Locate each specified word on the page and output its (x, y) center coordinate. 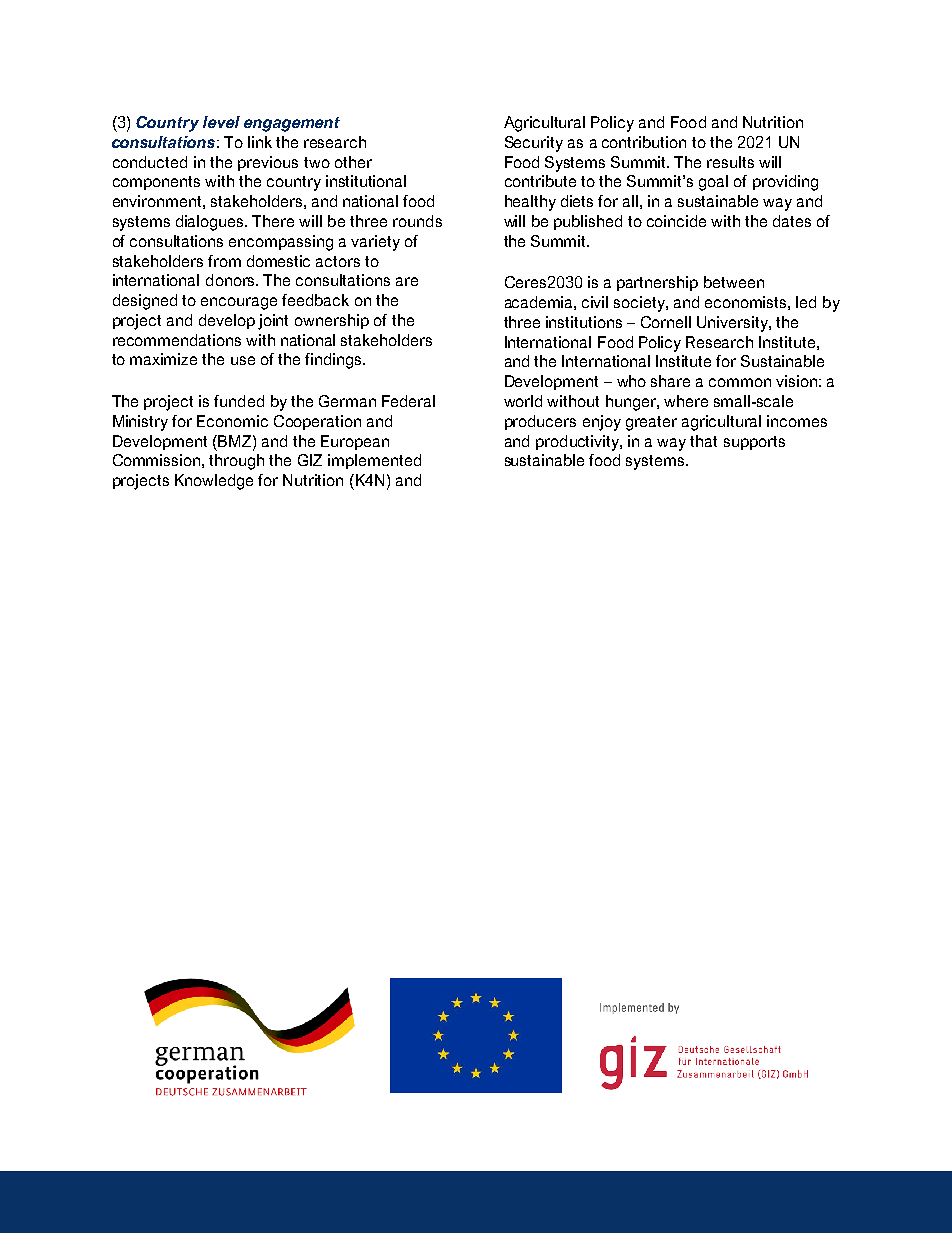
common (740, 382)
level (221, 122)
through (236, 462)
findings (334, 361)
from (224, 261)
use (243, 360)
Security (534, 144)
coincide (676, 221)
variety (375, 243)
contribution (644, 142)
